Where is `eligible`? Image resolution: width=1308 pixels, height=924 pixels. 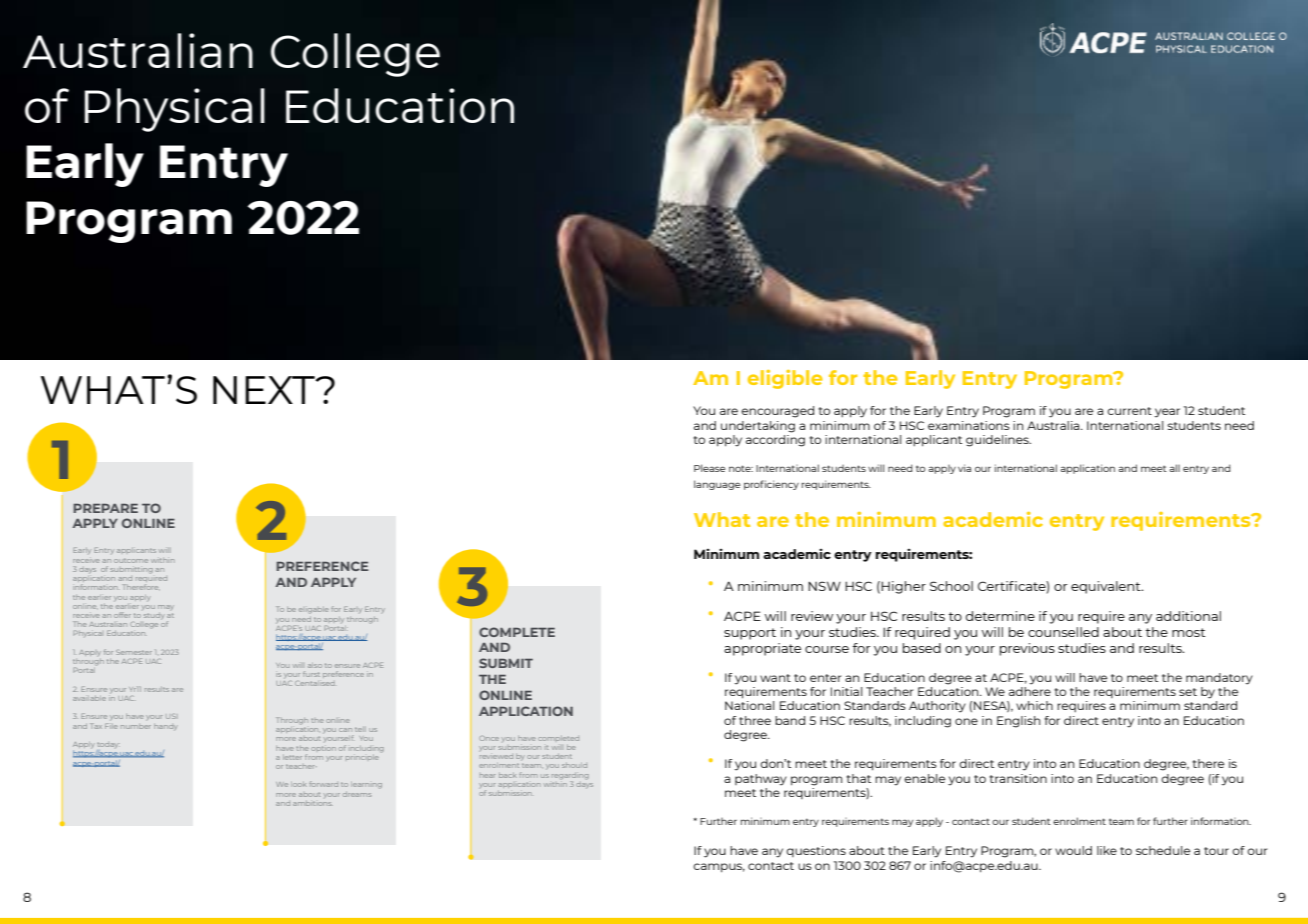
eligible is located at coordinates (785, 379).
